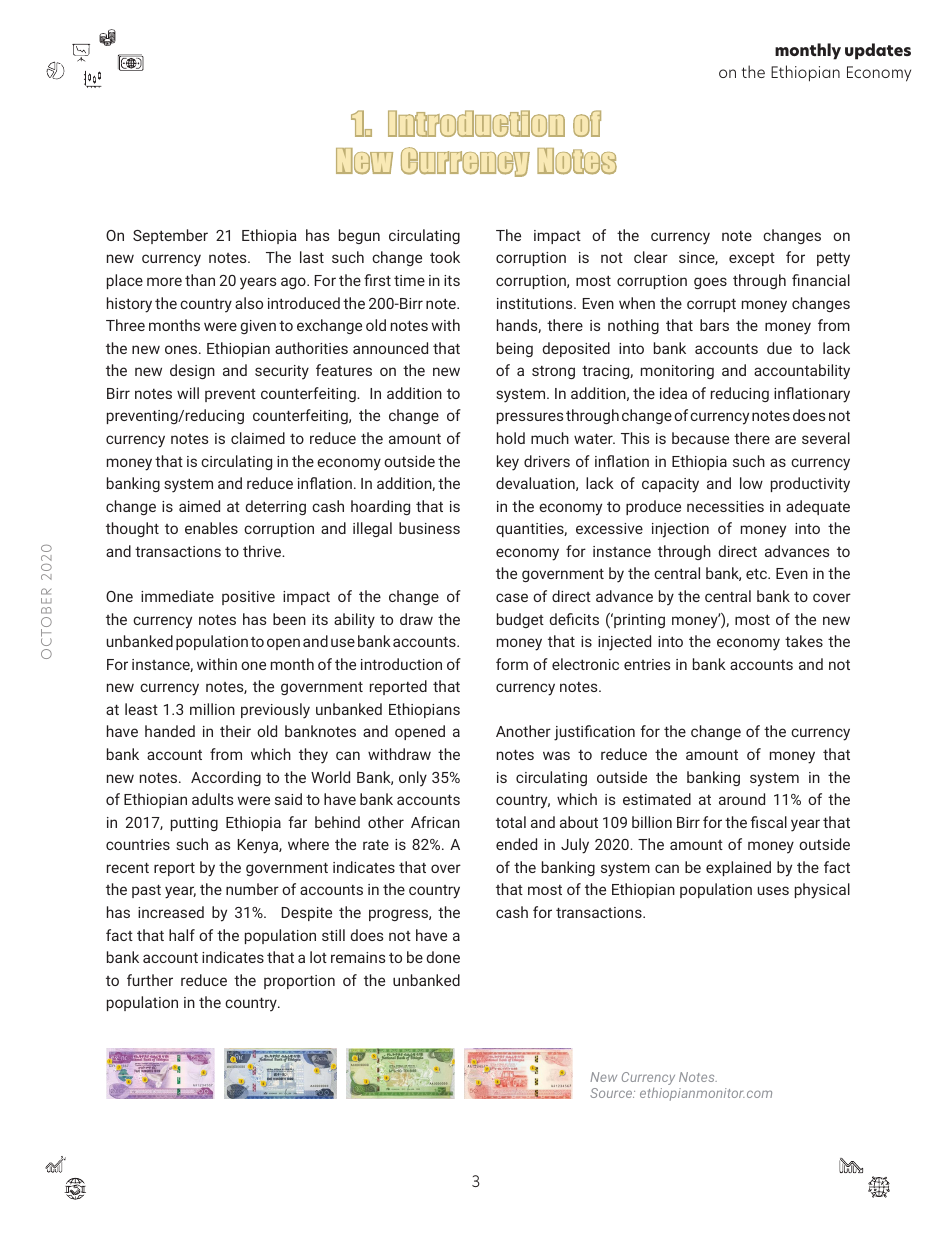 The width and height of the screenshot is (952, 1233). What do you see at coordinates (150, 980) in the screenshot?
I see `further` at bounding box center [150, 980].
